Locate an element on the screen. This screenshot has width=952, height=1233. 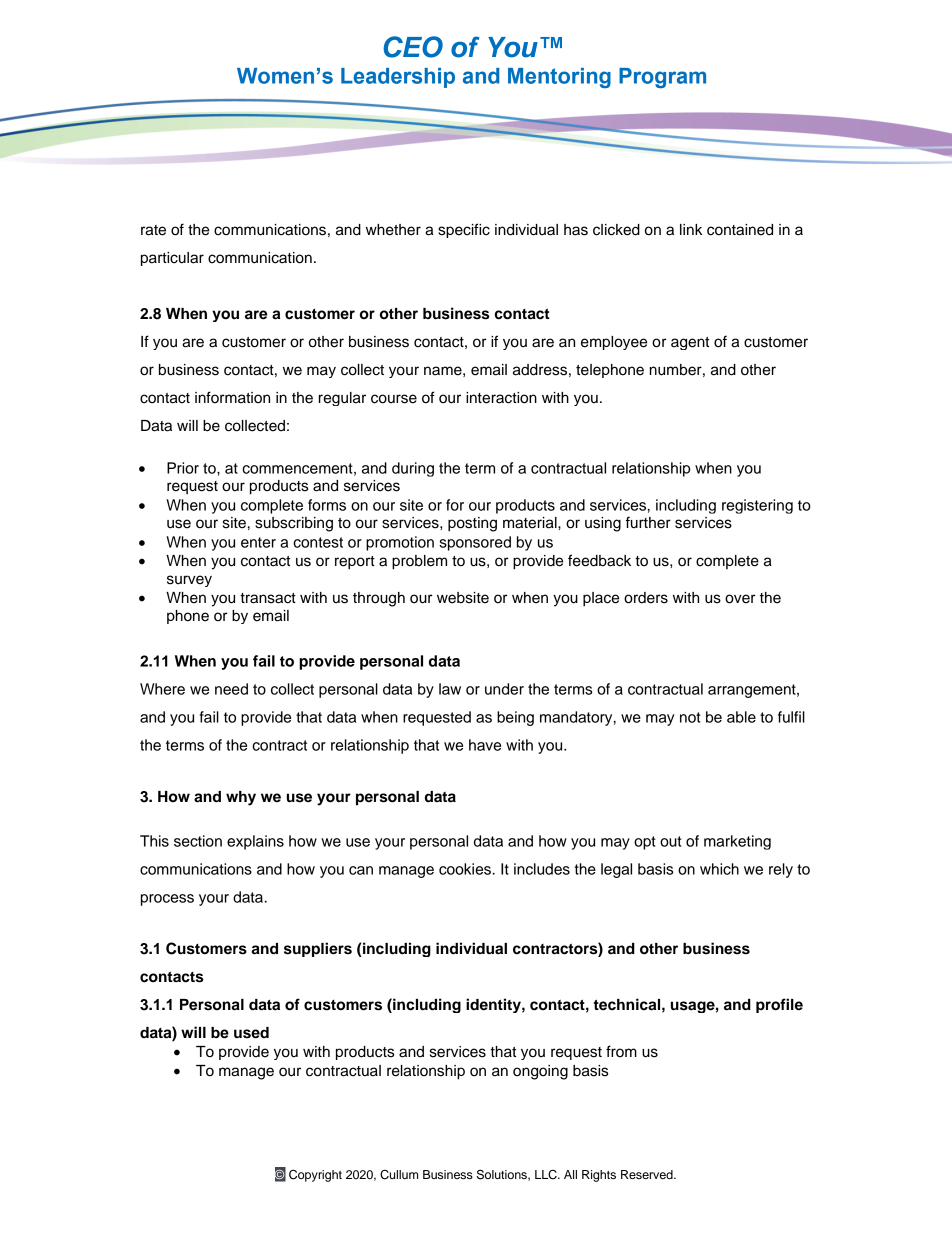
which is located at coordinates (719, 869).
